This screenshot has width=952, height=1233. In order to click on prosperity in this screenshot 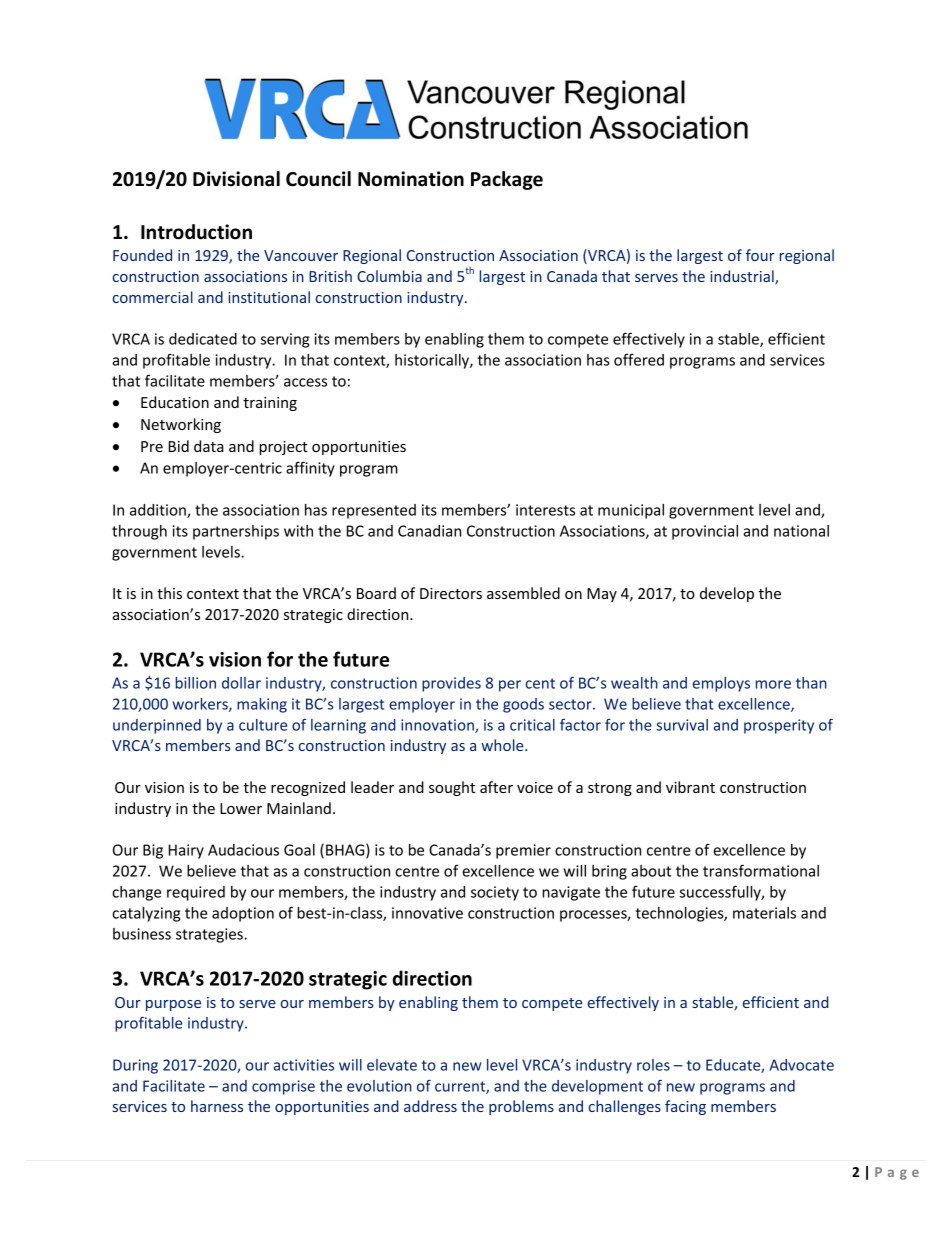, I will do `click(779, 726)`.
